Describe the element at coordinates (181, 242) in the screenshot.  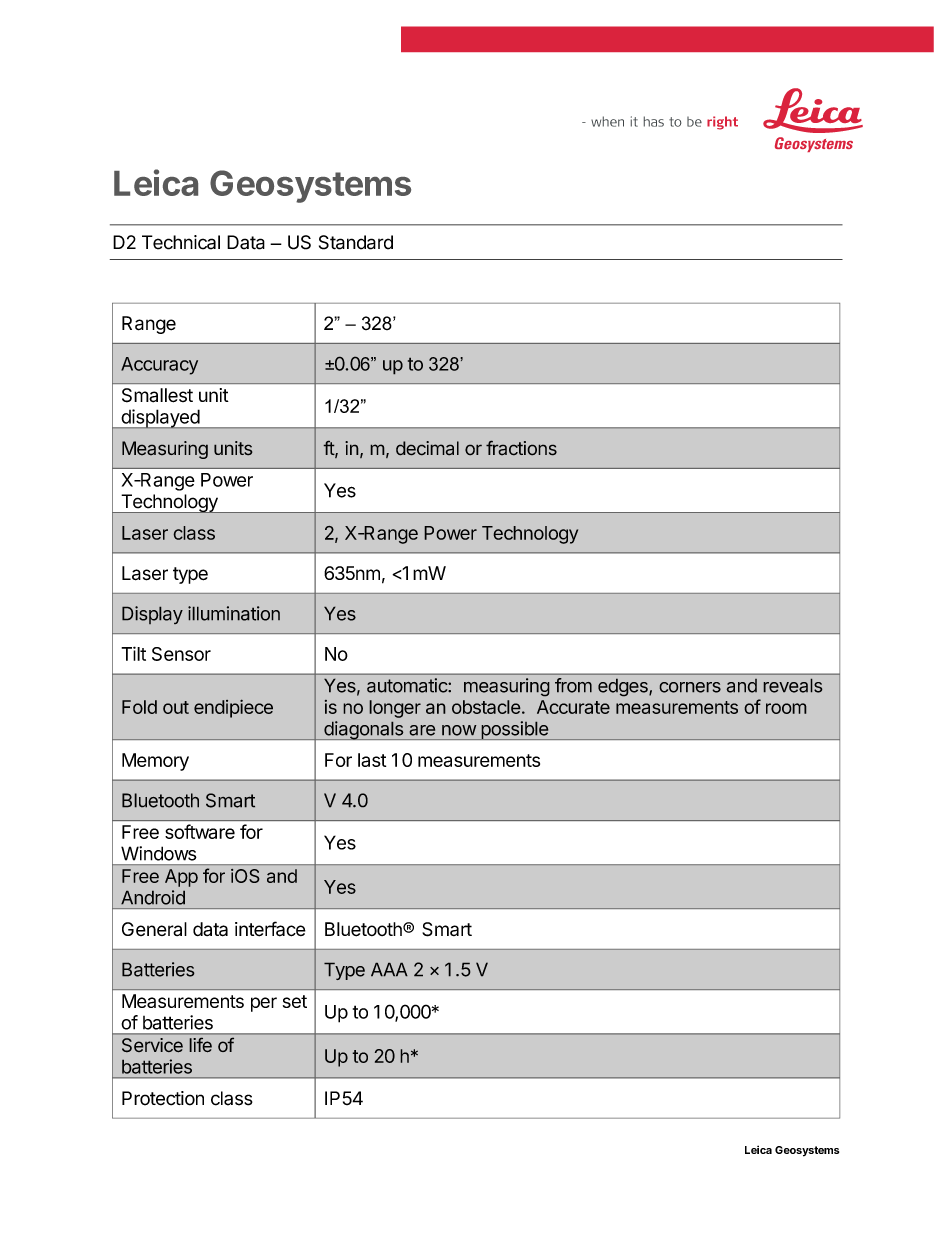
I see `Technical` at that location.
